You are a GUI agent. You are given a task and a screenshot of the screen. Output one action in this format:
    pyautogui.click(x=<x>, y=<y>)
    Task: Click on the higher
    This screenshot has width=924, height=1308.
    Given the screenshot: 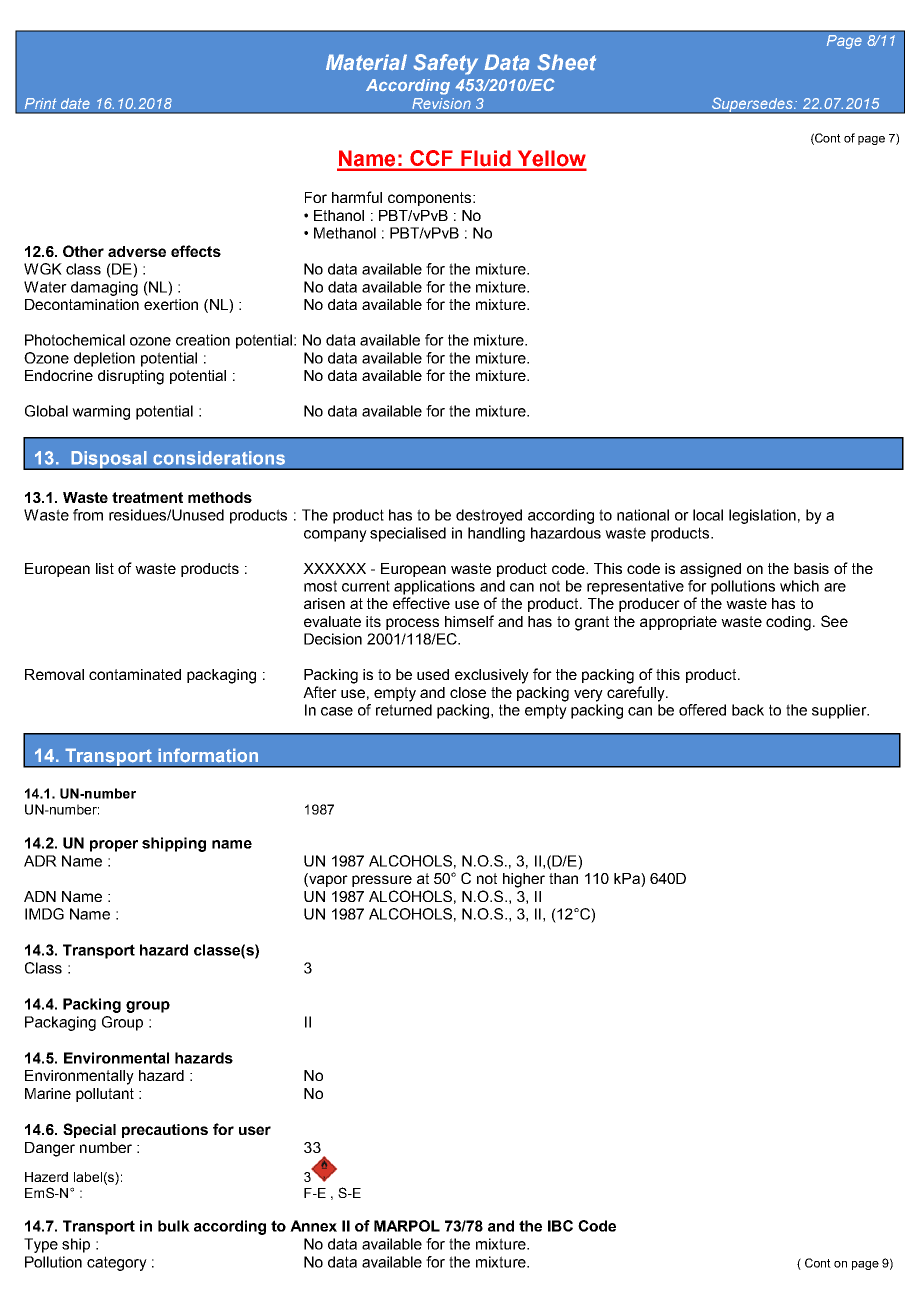 What is the action you would take?
    pyautogui.click(x=524, y=880)
